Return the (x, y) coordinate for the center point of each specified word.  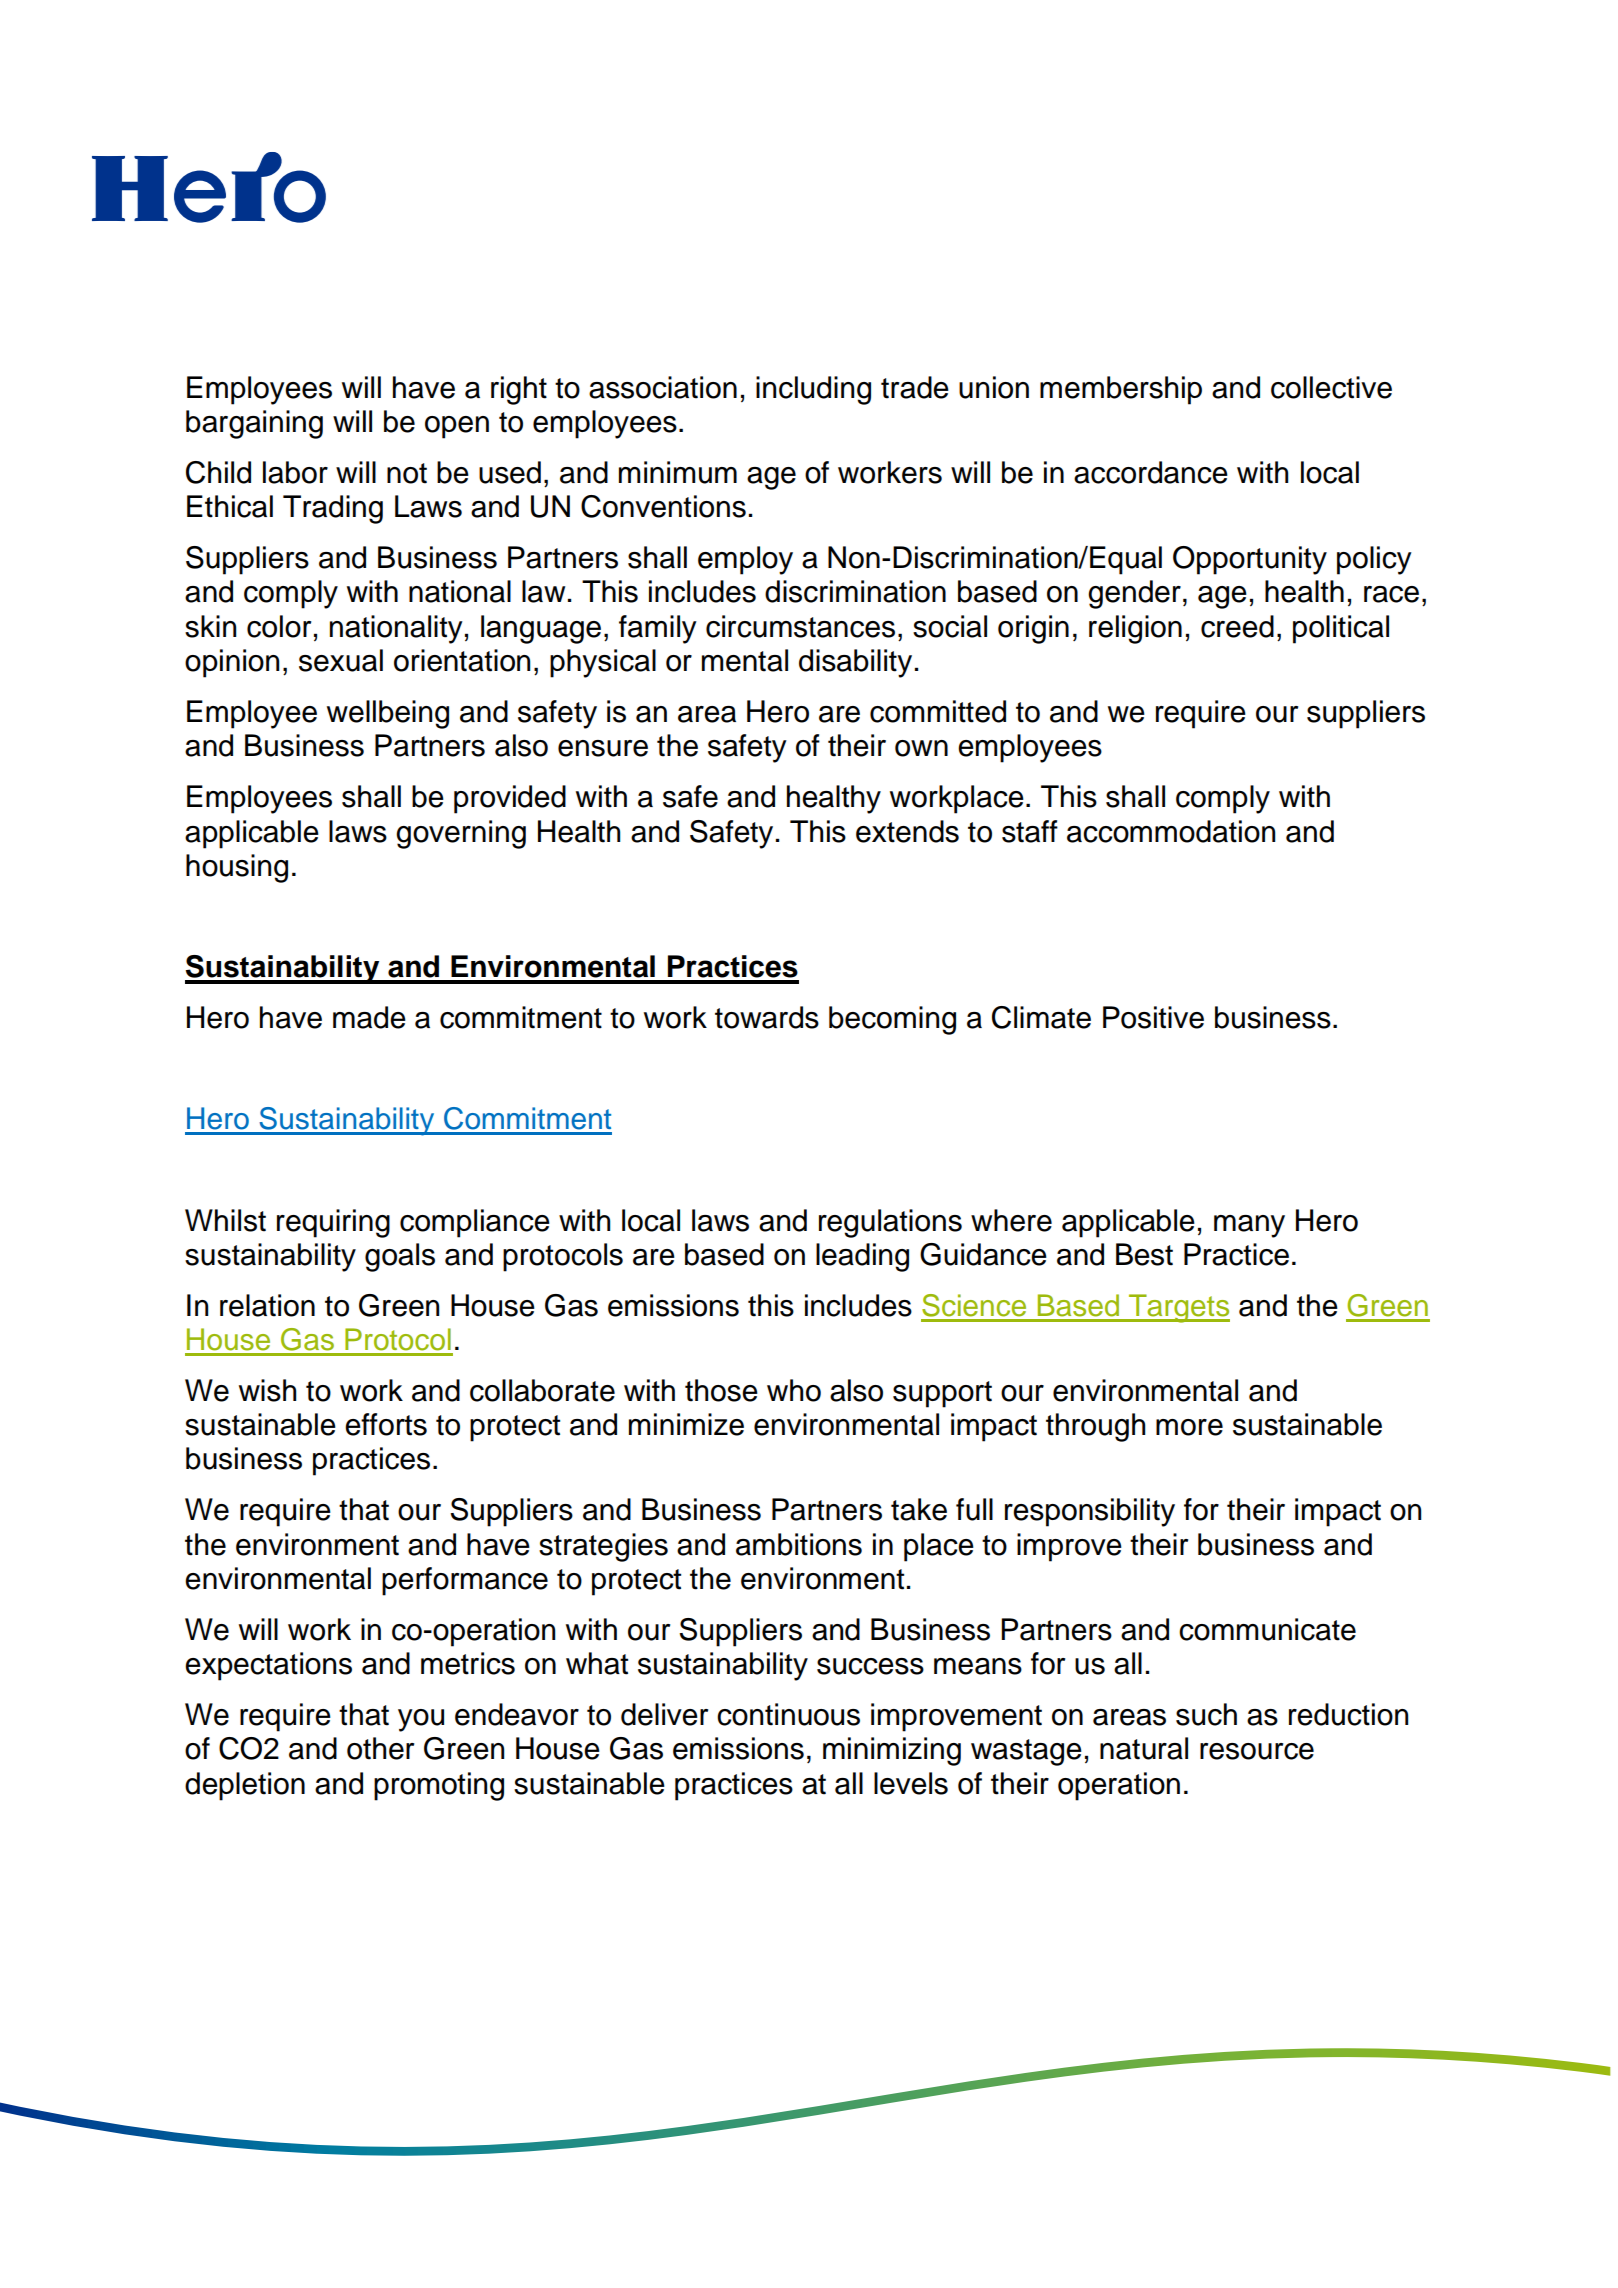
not (407, 473)
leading (862, 1257)
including (813, 390)
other (380, 1748)
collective (1331, 387)
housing (237, 868)
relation (267, 1305)
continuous (788, 1714)
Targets (1178, 1308)
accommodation (1171, 831)
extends (907, 831)
